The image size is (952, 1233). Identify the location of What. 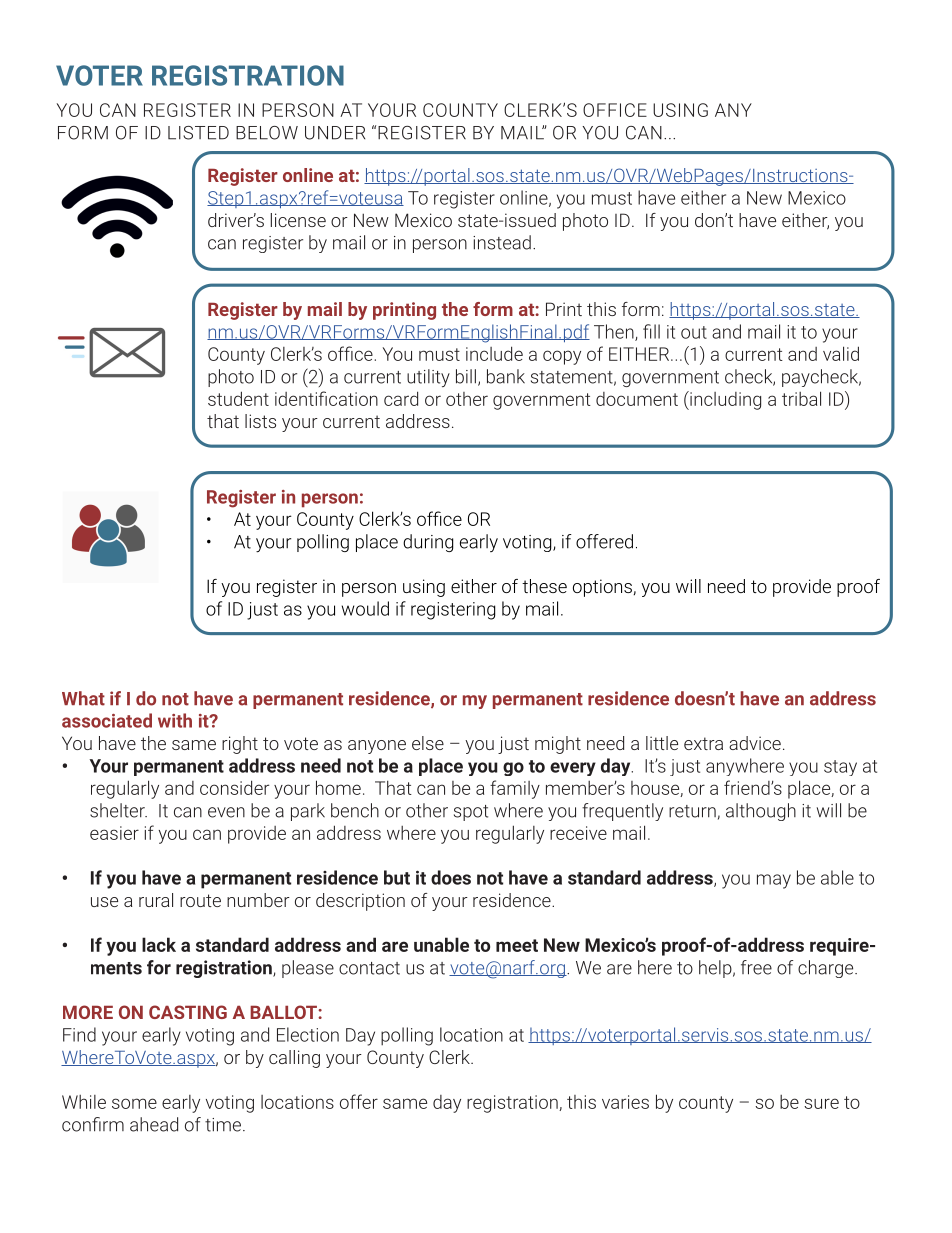
(83, 698).
